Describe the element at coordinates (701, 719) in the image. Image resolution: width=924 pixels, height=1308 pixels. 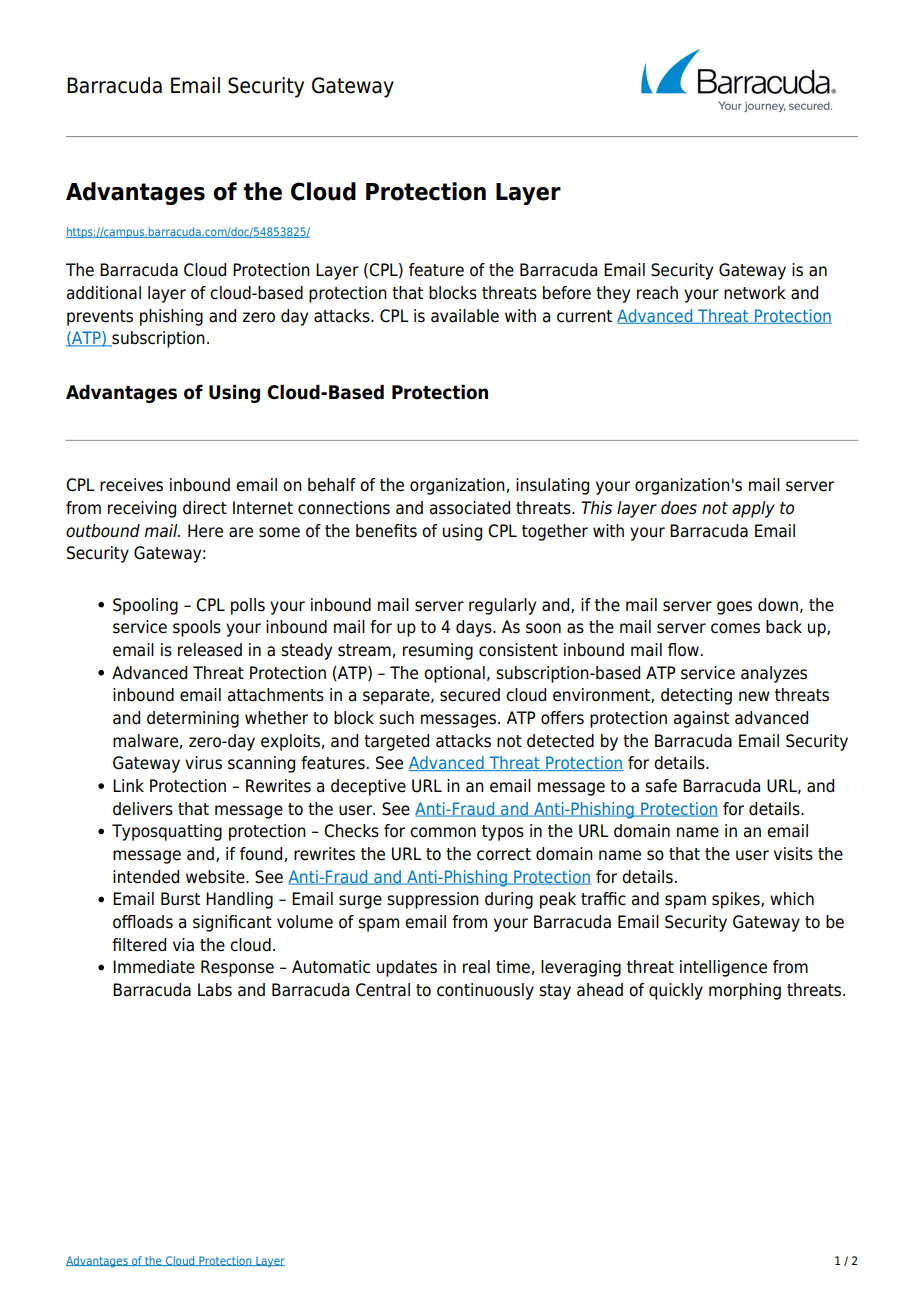
I see `against` at that location.
